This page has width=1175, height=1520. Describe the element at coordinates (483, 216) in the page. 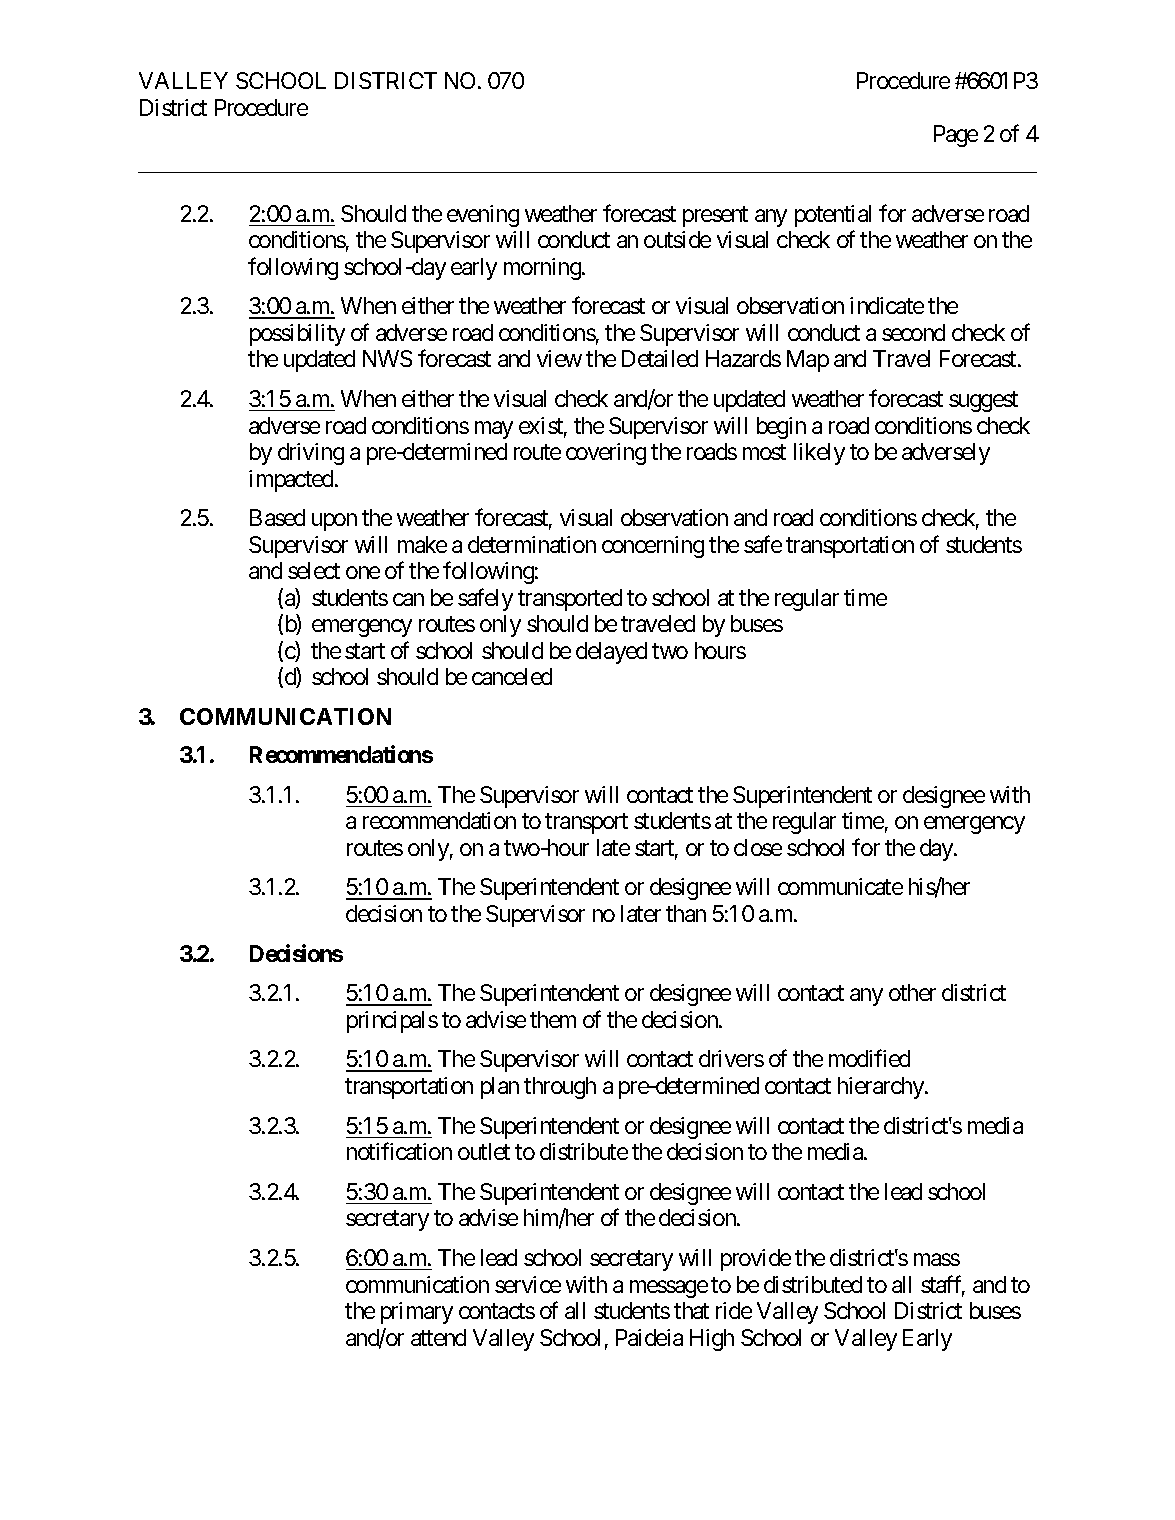

I see `evening` at that location.
